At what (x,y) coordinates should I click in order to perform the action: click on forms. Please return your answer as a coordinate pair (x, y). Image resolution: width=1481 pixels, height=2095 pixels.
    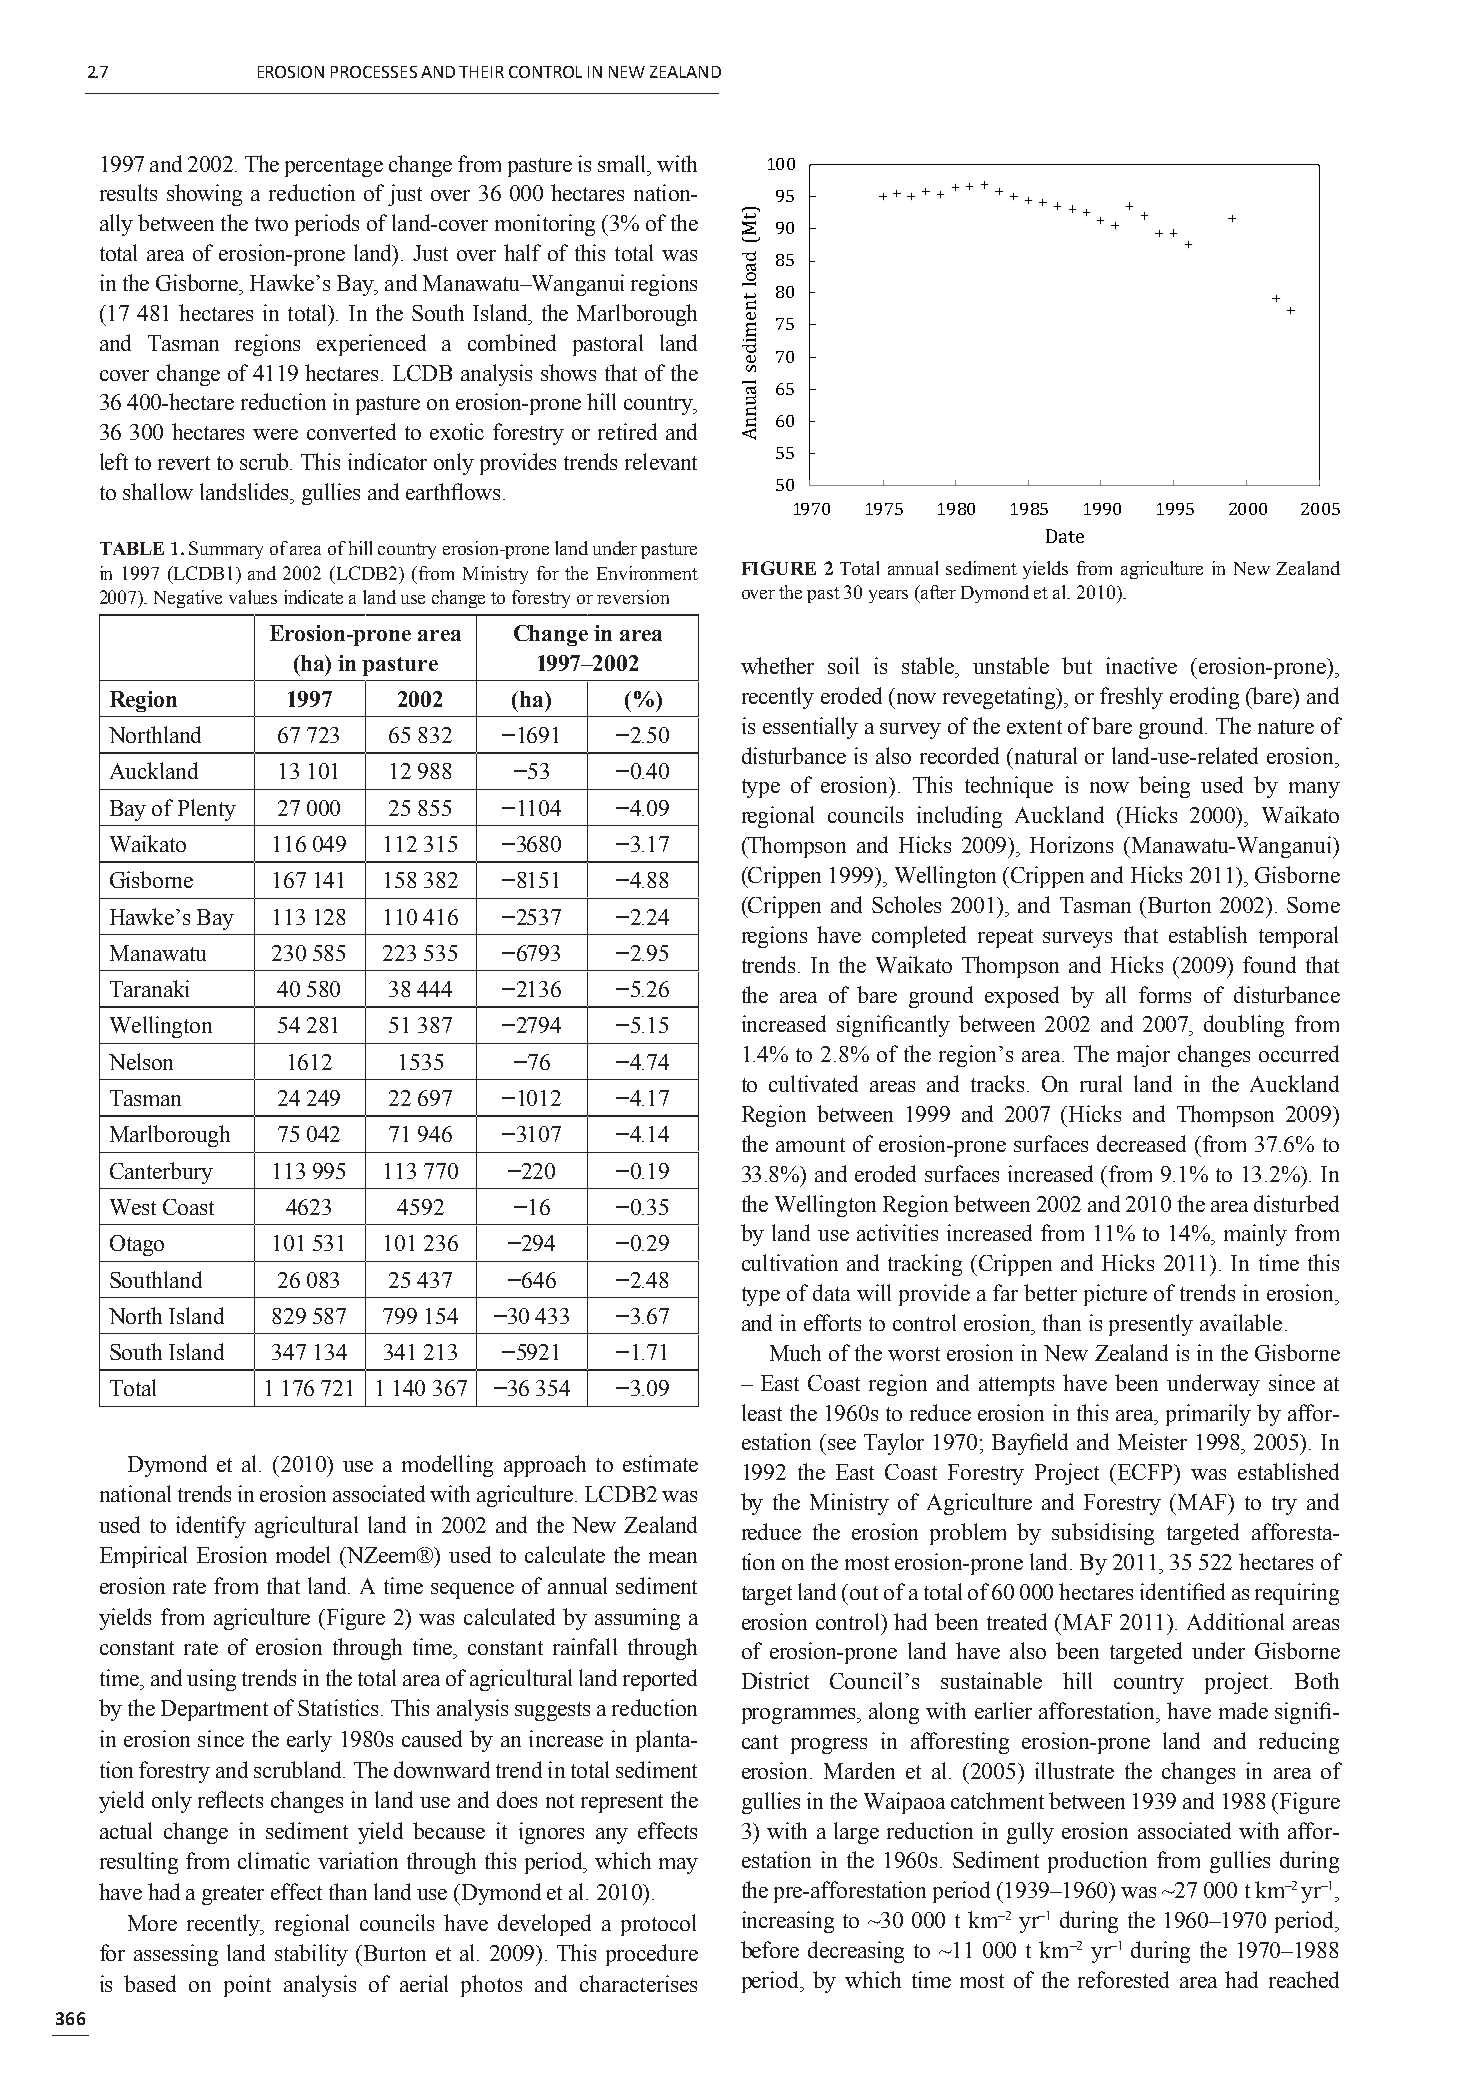
    Looking at the image, I should click on (1165, 994).
